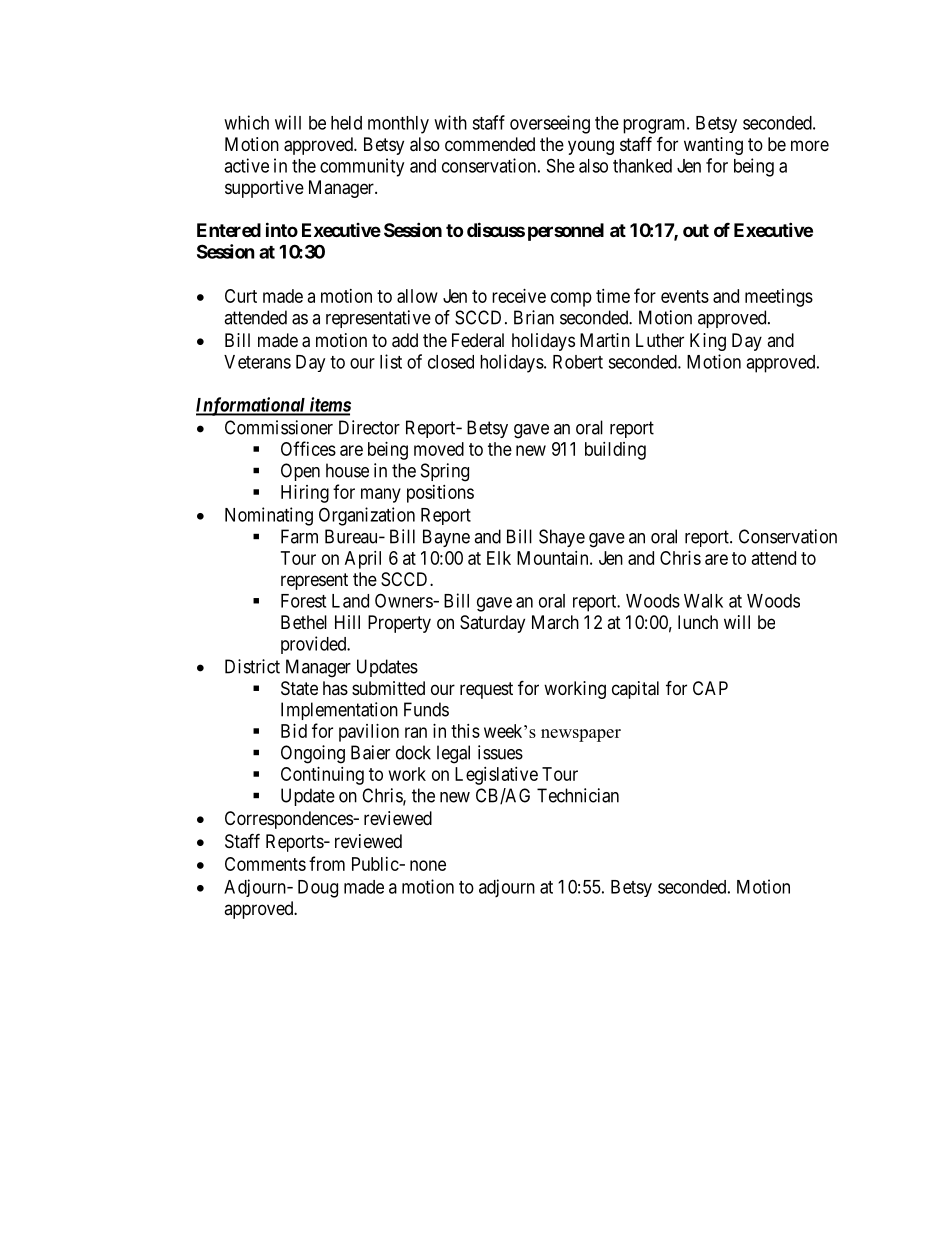 This screenshot has height=1233, width=952. I want to click on held, so click(346, 123).
